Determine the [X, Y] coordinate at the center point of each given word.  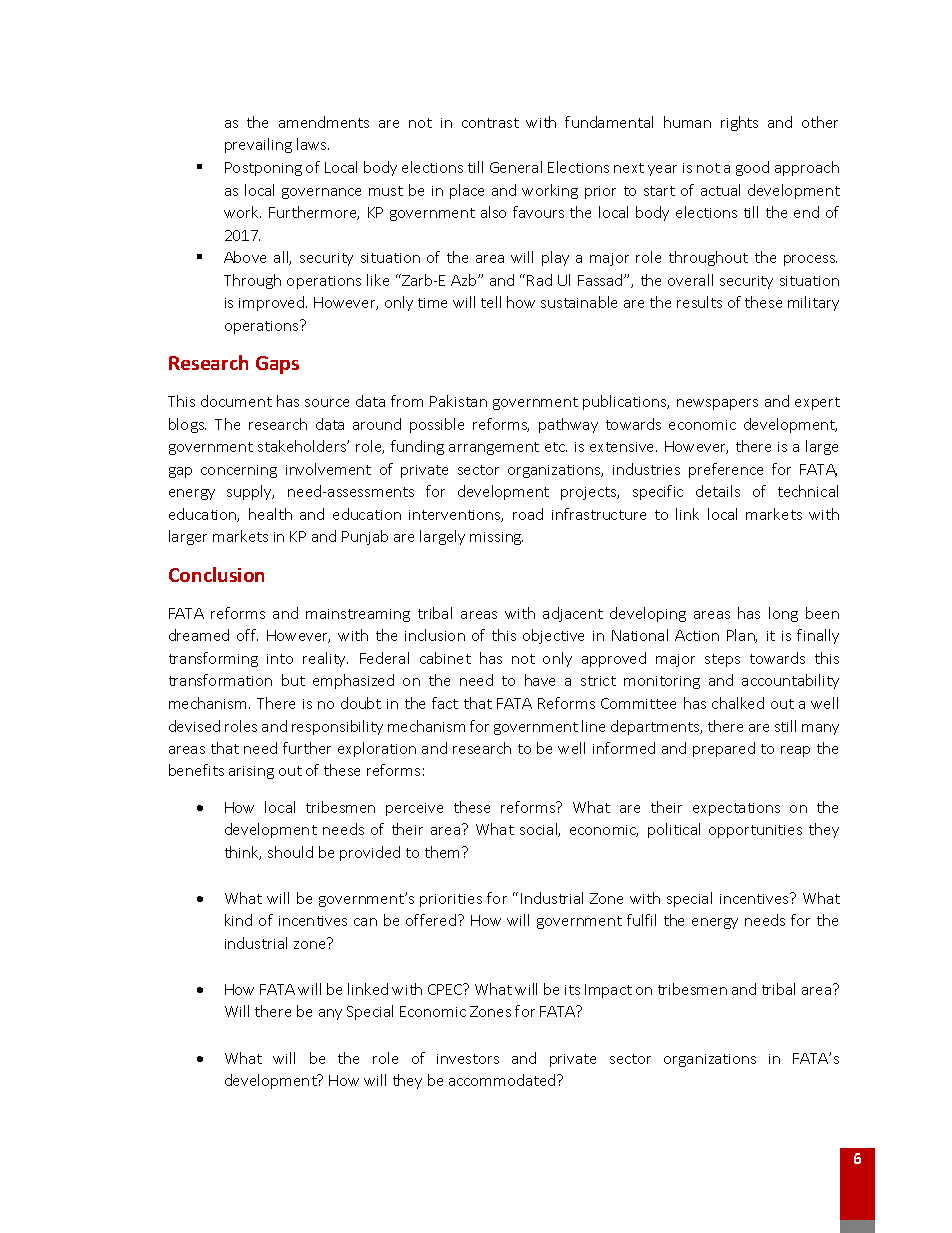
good [752, 168]
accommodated [503, 1080]
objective [553, 636]
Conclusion [216, 574]
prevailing [258, 145]
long [783, 614]
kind [238, 920]
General [516, 167]
